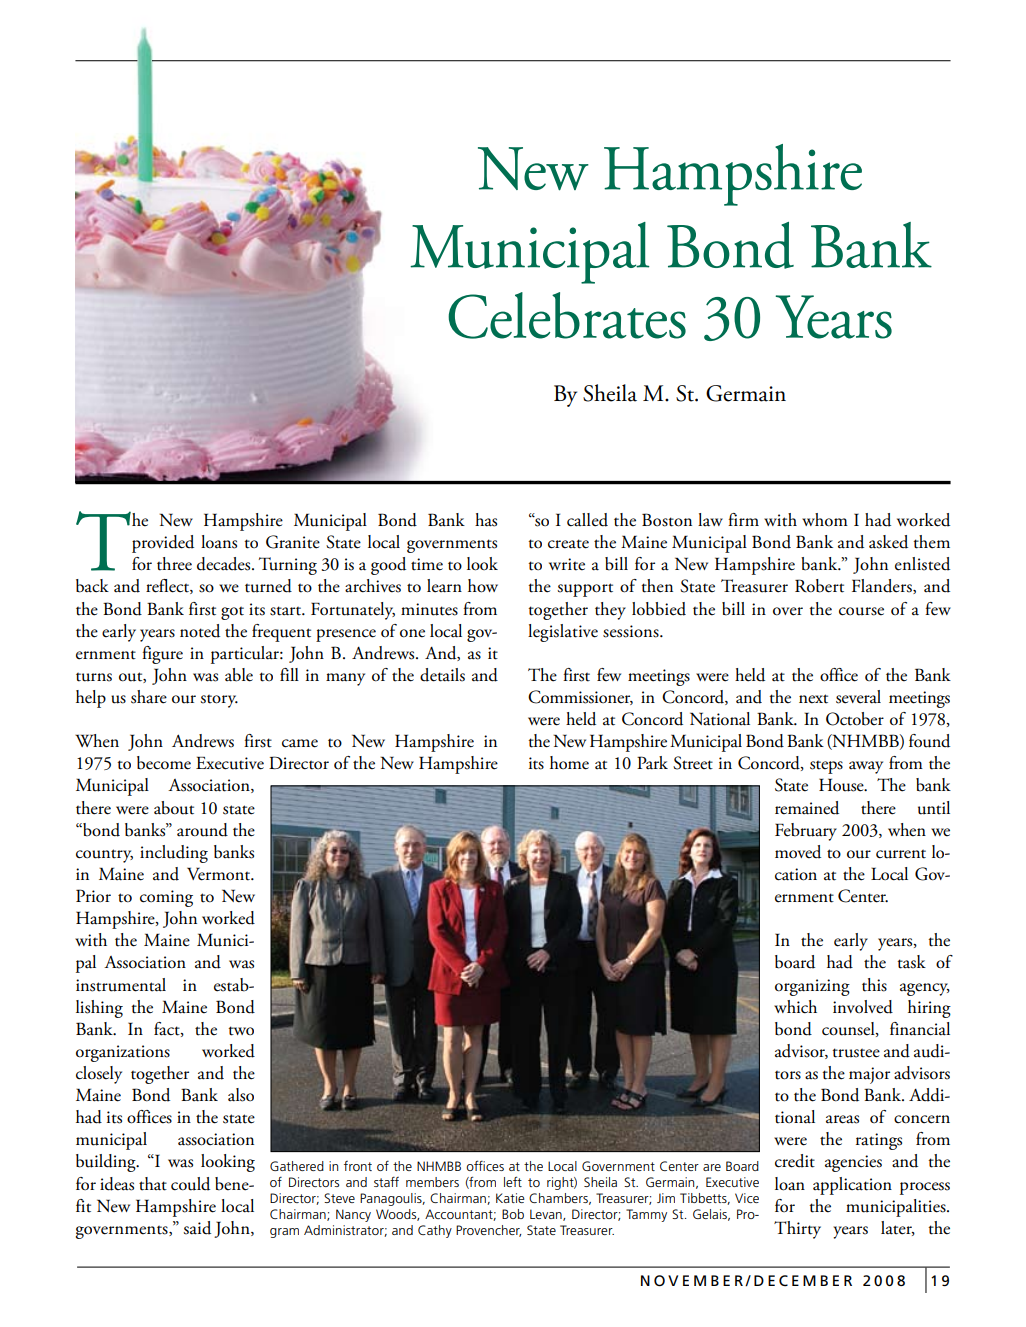 This screenshot has height=1327, width=1026. I want to click on has, so click(486, 520).
